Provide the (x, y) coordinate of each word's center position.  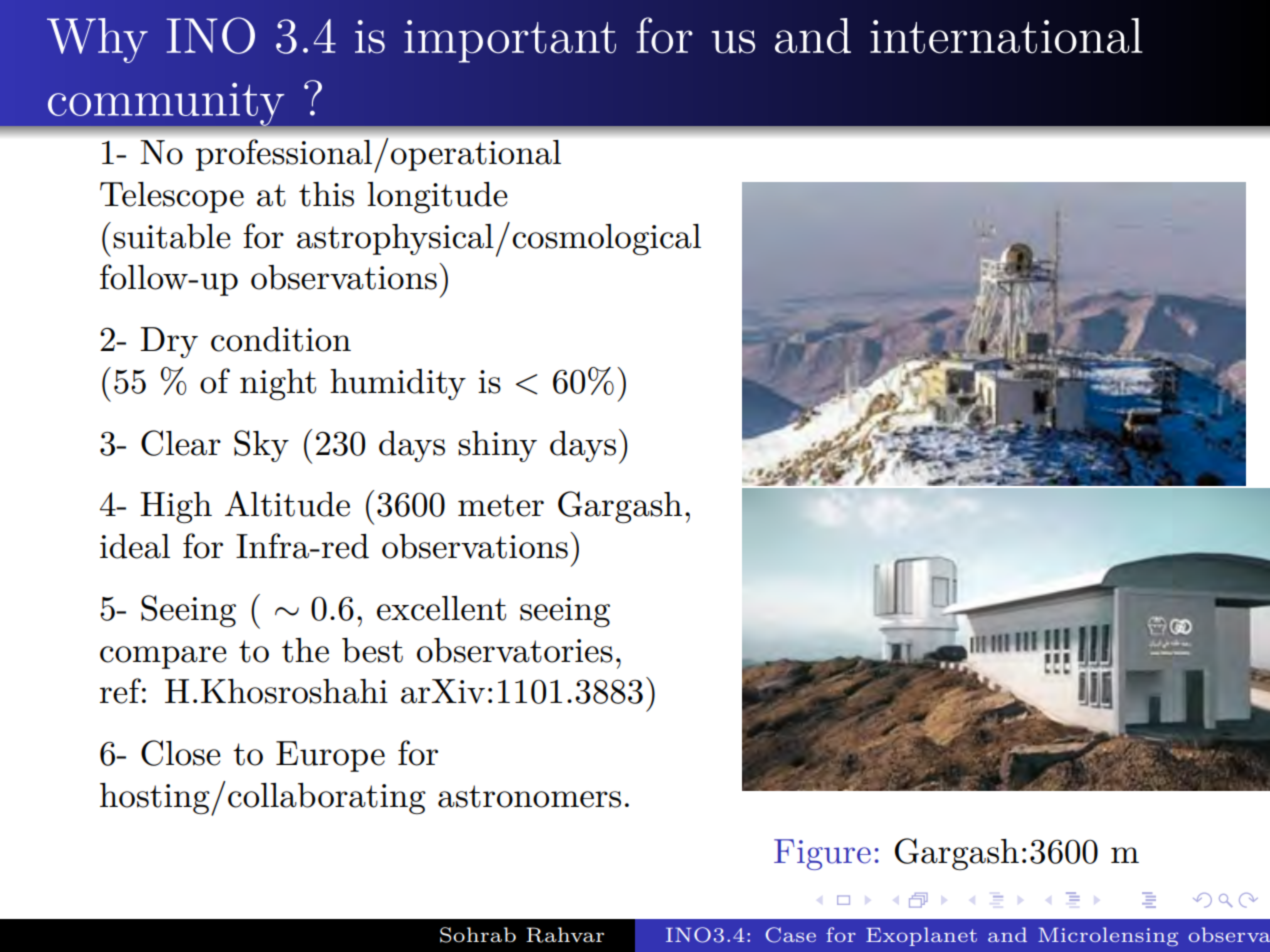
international (1006, 36)
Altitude (287, 504)
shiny (497, 446)
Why (97, 40)
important (510, 41)
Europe (330, 756)
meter (501, 505)
